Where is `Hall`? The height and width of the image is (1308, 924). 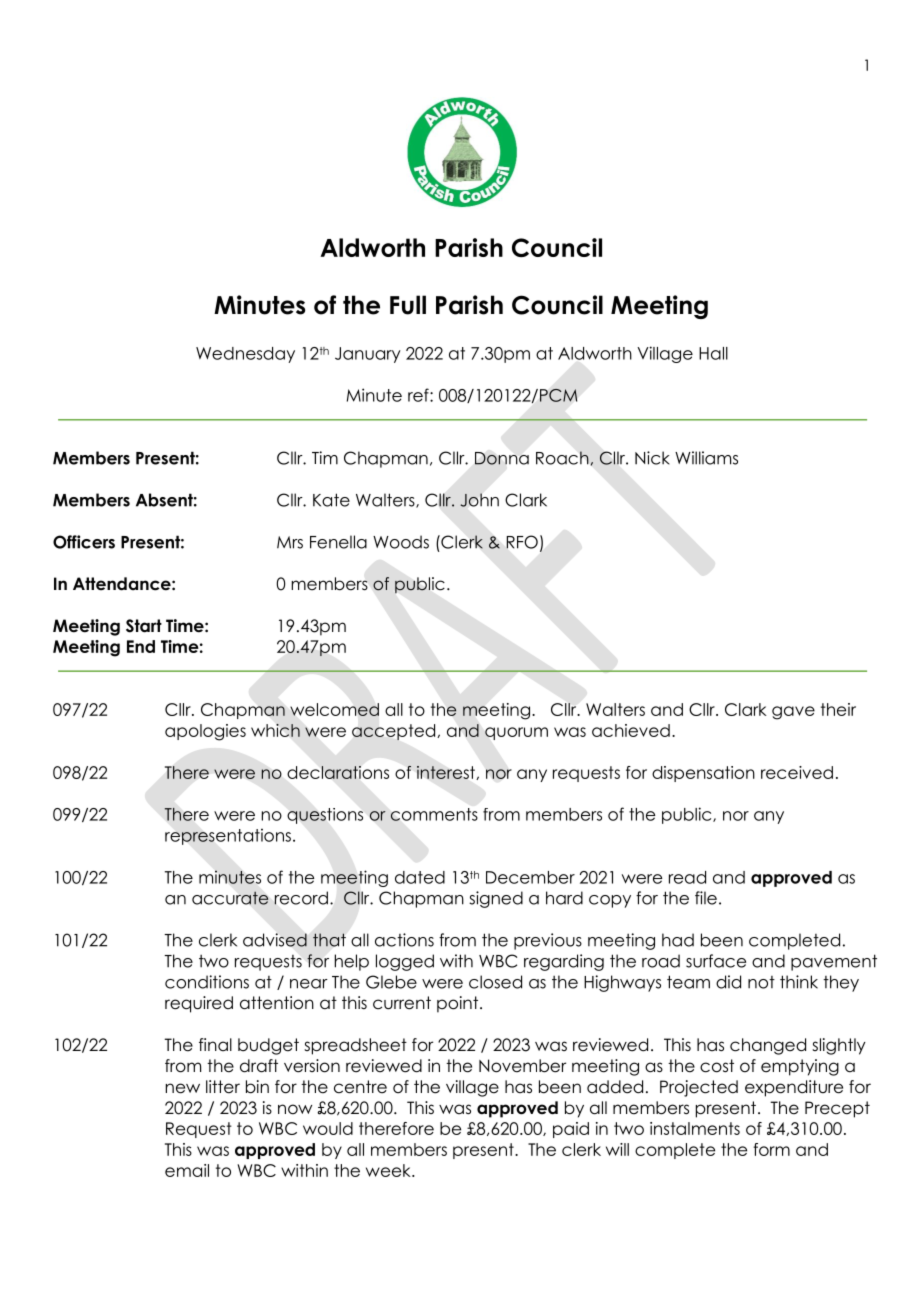 Hall is located at coordinates (713, 353).
